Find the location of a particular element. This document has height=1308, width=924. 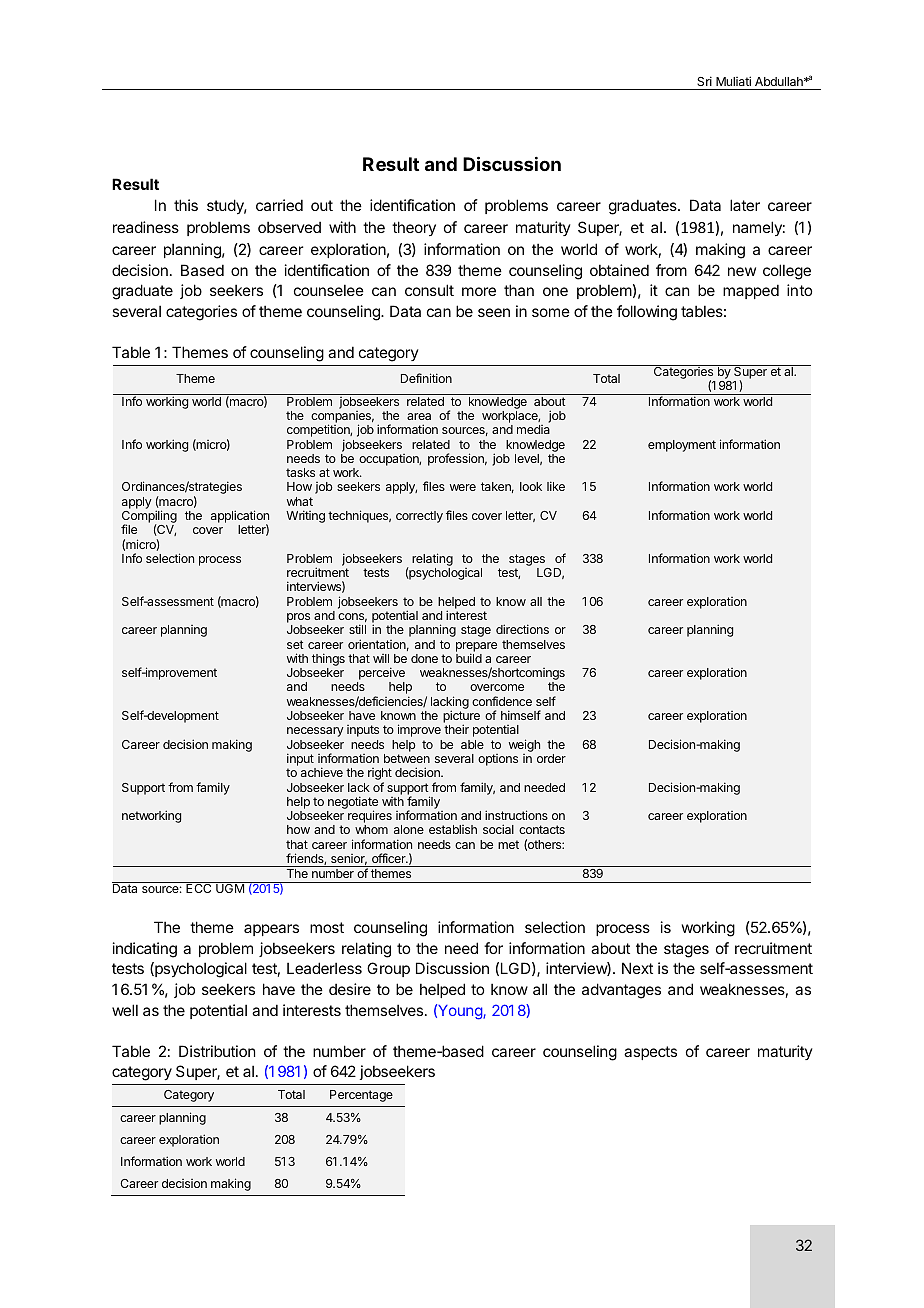

prepare is located at coordinates (476, 648).
